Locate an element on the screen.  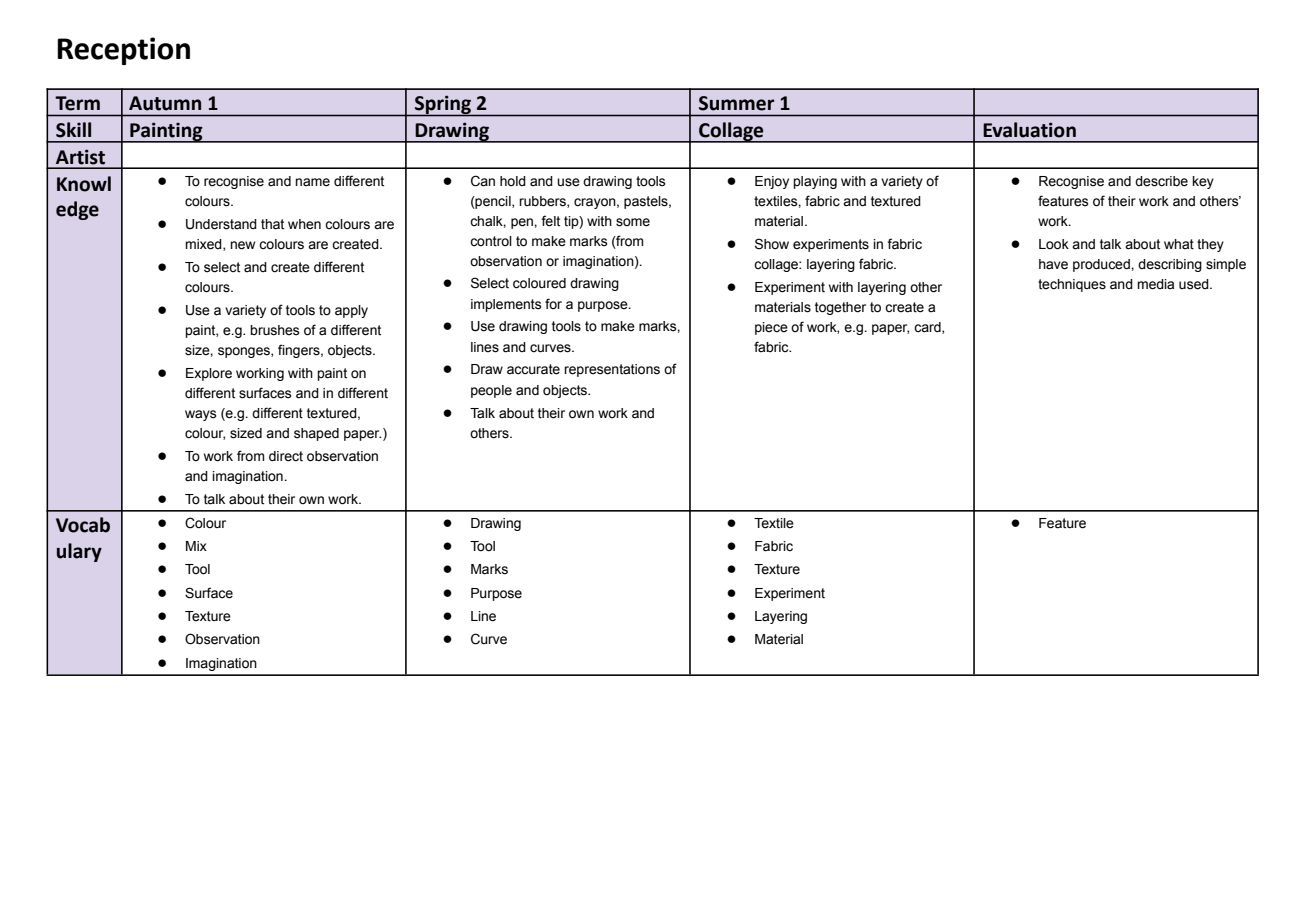
representations is located at coordinates (612, 370).
